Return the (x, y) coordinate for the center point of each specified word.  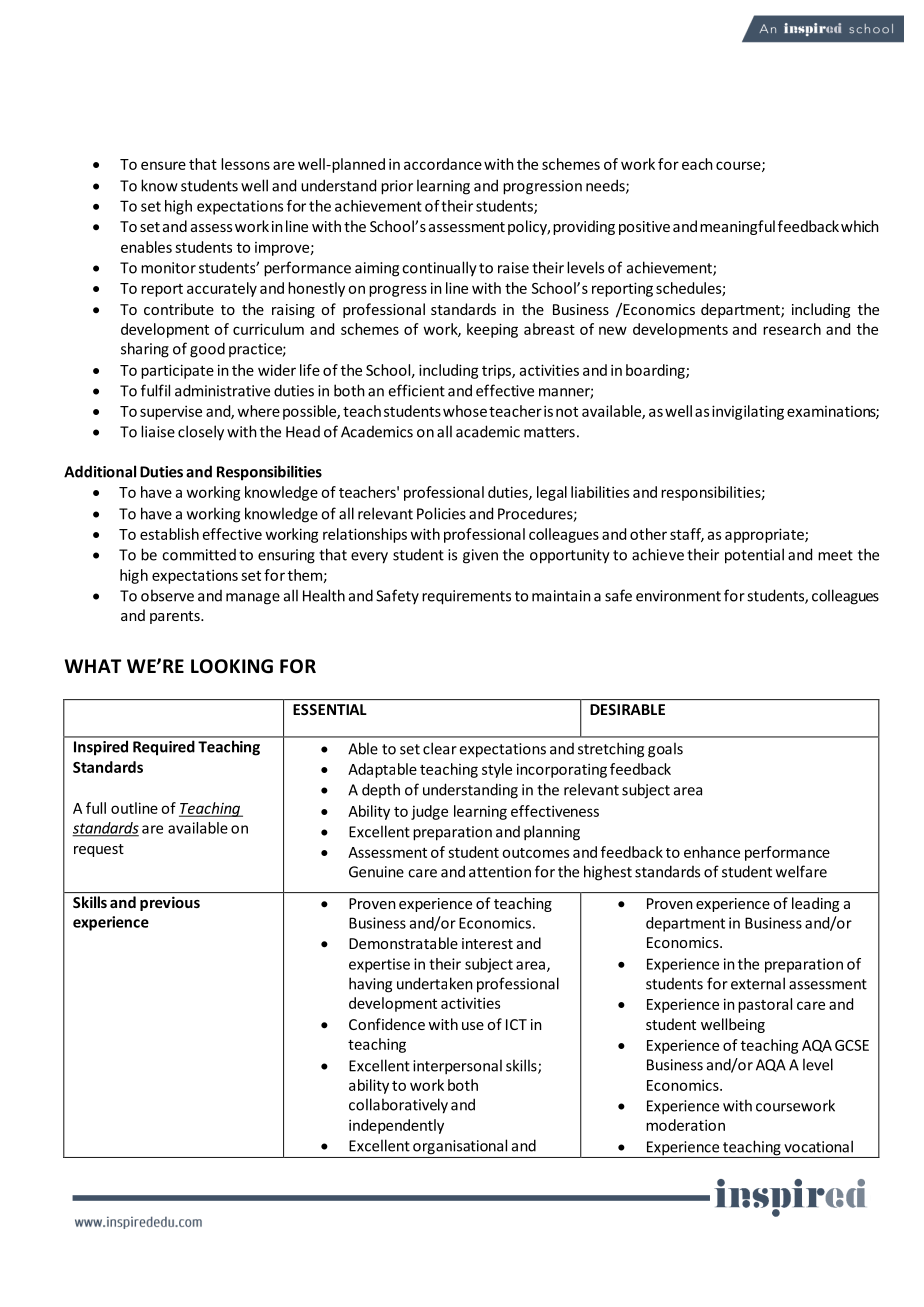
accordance (443, 164)
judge (429, 812)
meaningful (737, 227)
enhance (712, 852)
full (96, 808)
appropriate (765, 535)
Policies (441, 513)
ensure (163, 165)
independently (396, 1126)
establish (169, 534)
